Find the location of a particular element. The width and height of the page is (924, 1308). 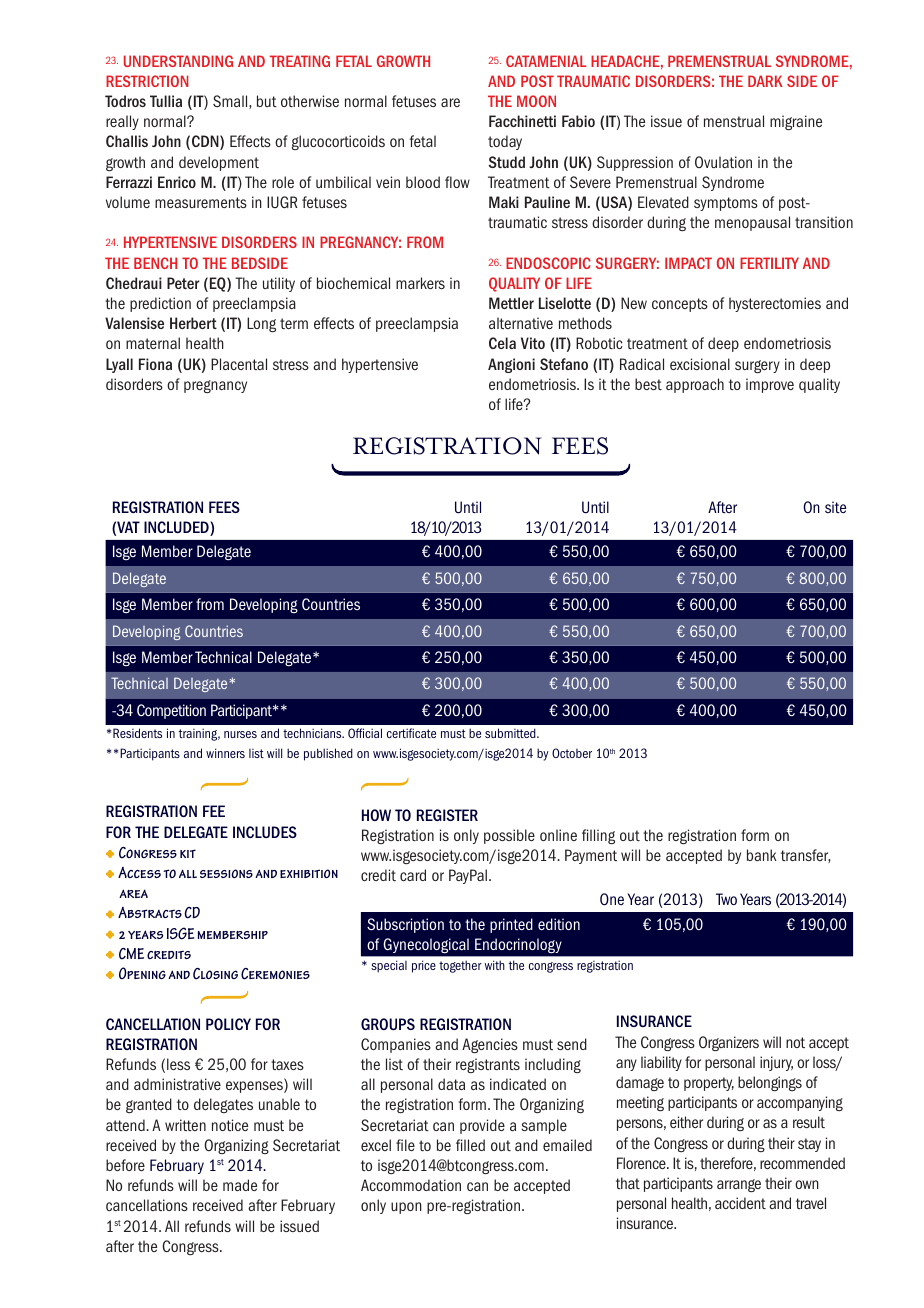

MOON is located at coordinates (536, 101).
